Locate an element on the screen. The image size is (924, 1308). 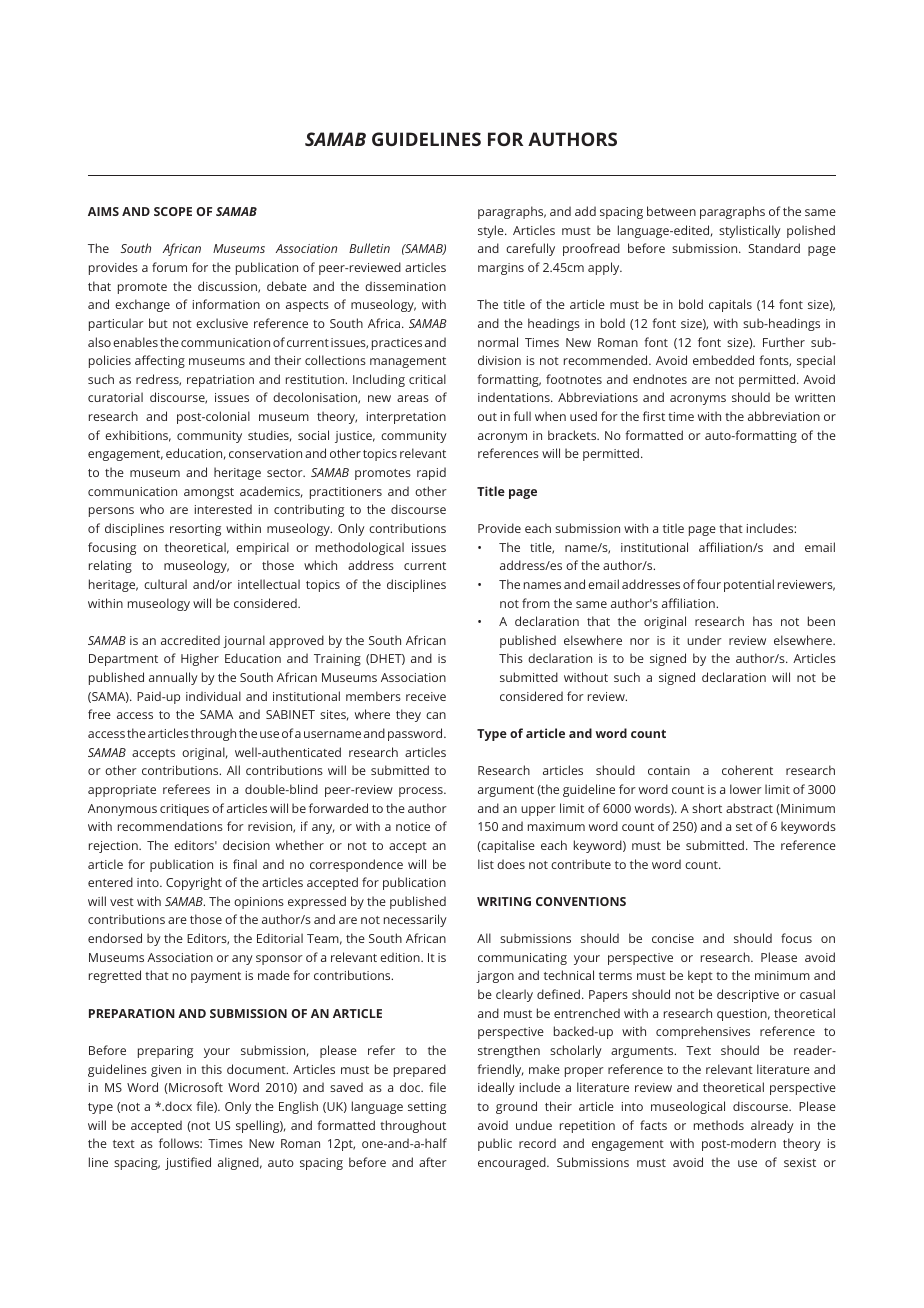
Standard is located at coordinates (774, 248).
